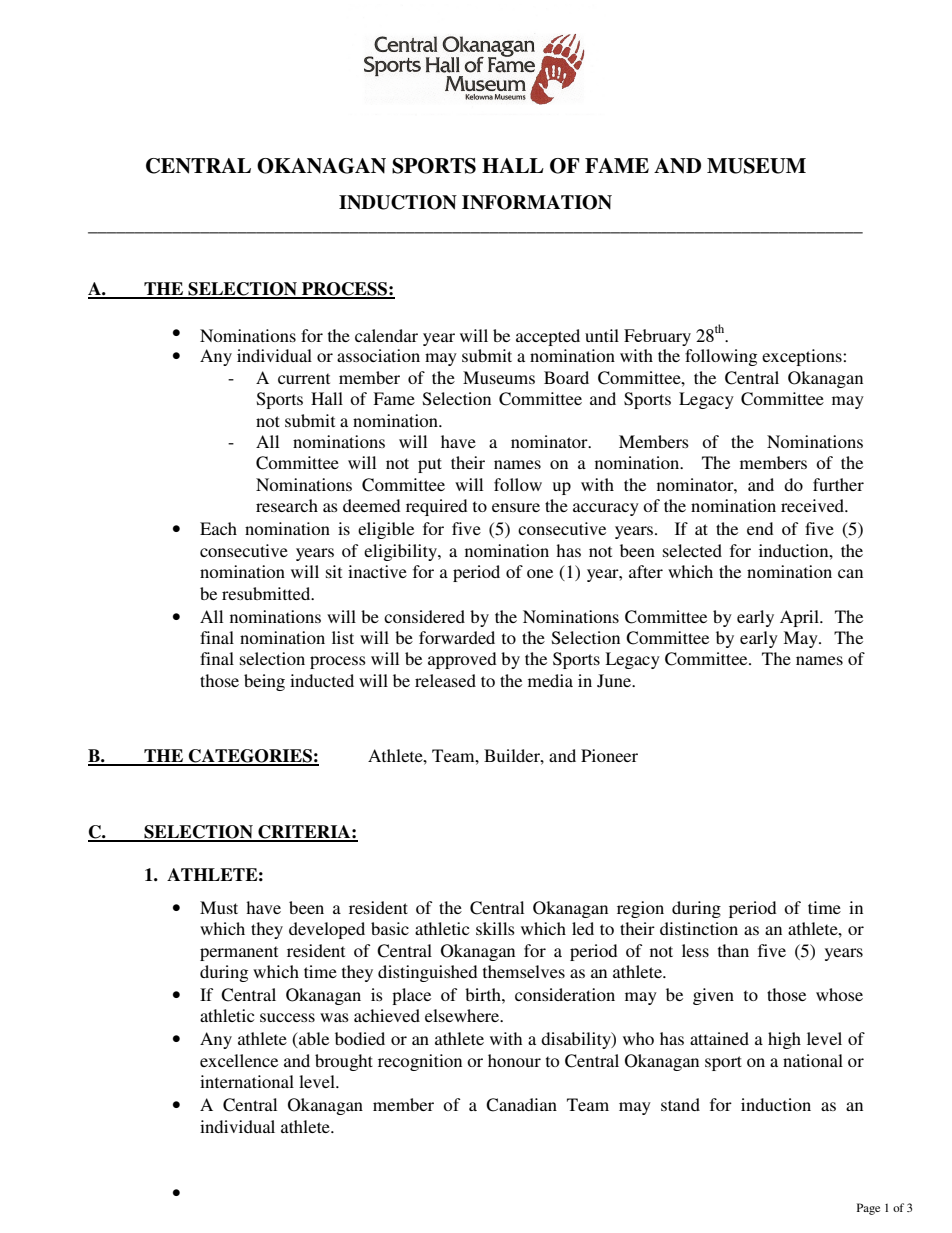 This screenshot has width=952, height=1233. I want to click on ensure, so click(516, 507).
